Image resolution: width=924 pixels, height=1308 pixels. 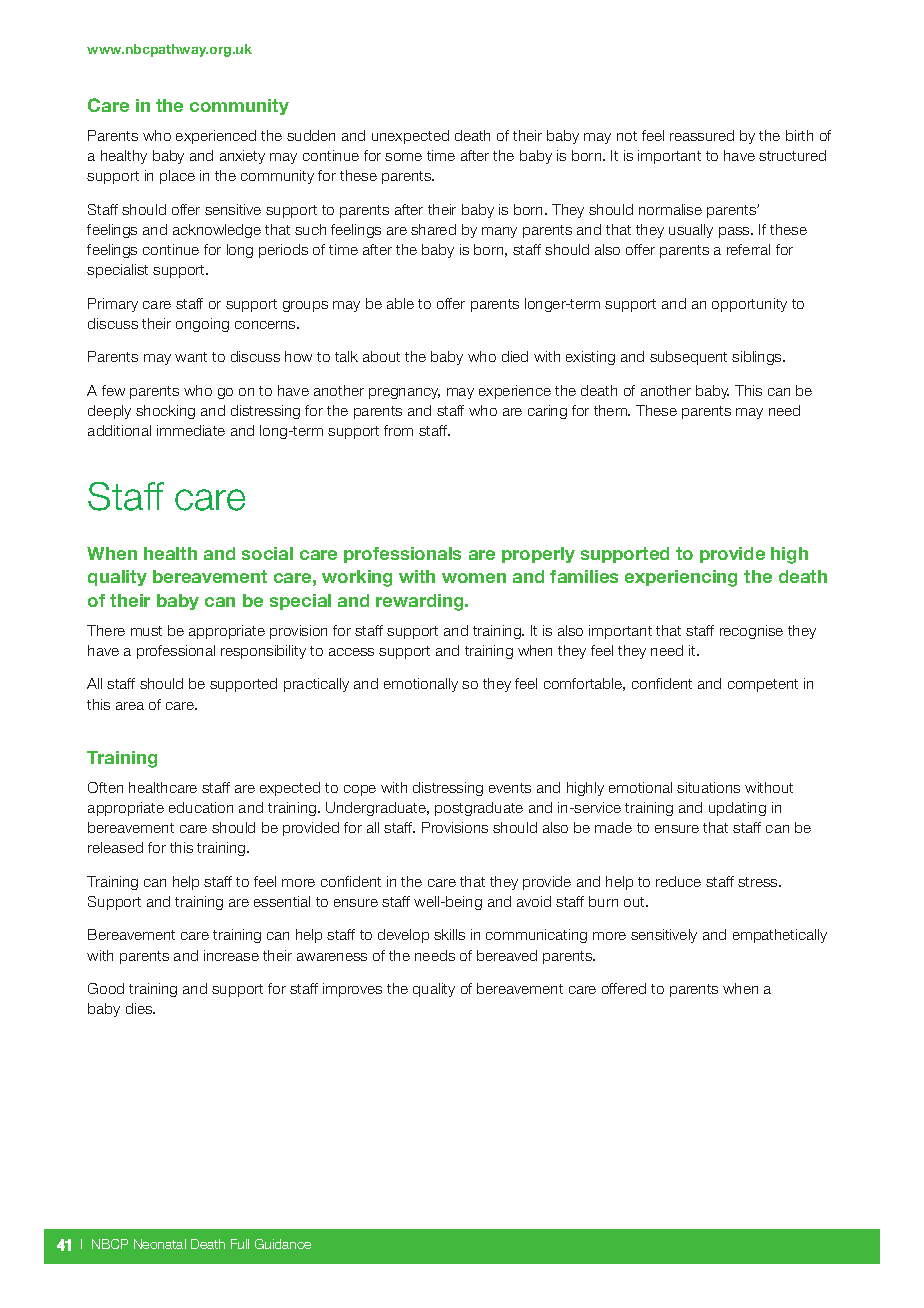 I want to click on access, so click(x=351, y=652).
